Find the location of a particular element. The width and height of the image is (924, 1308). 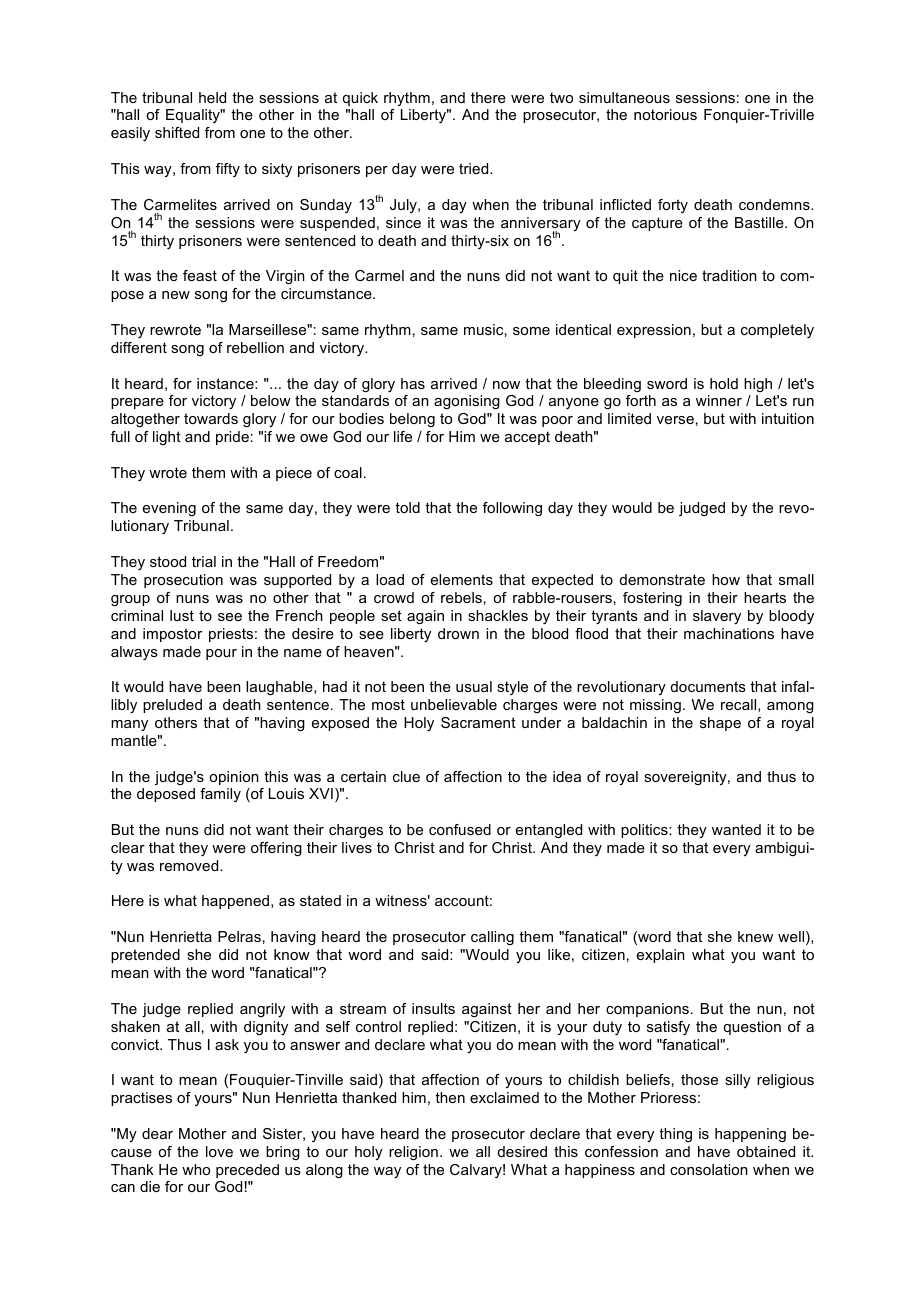

notorious is located at coordinates (665, 114).
